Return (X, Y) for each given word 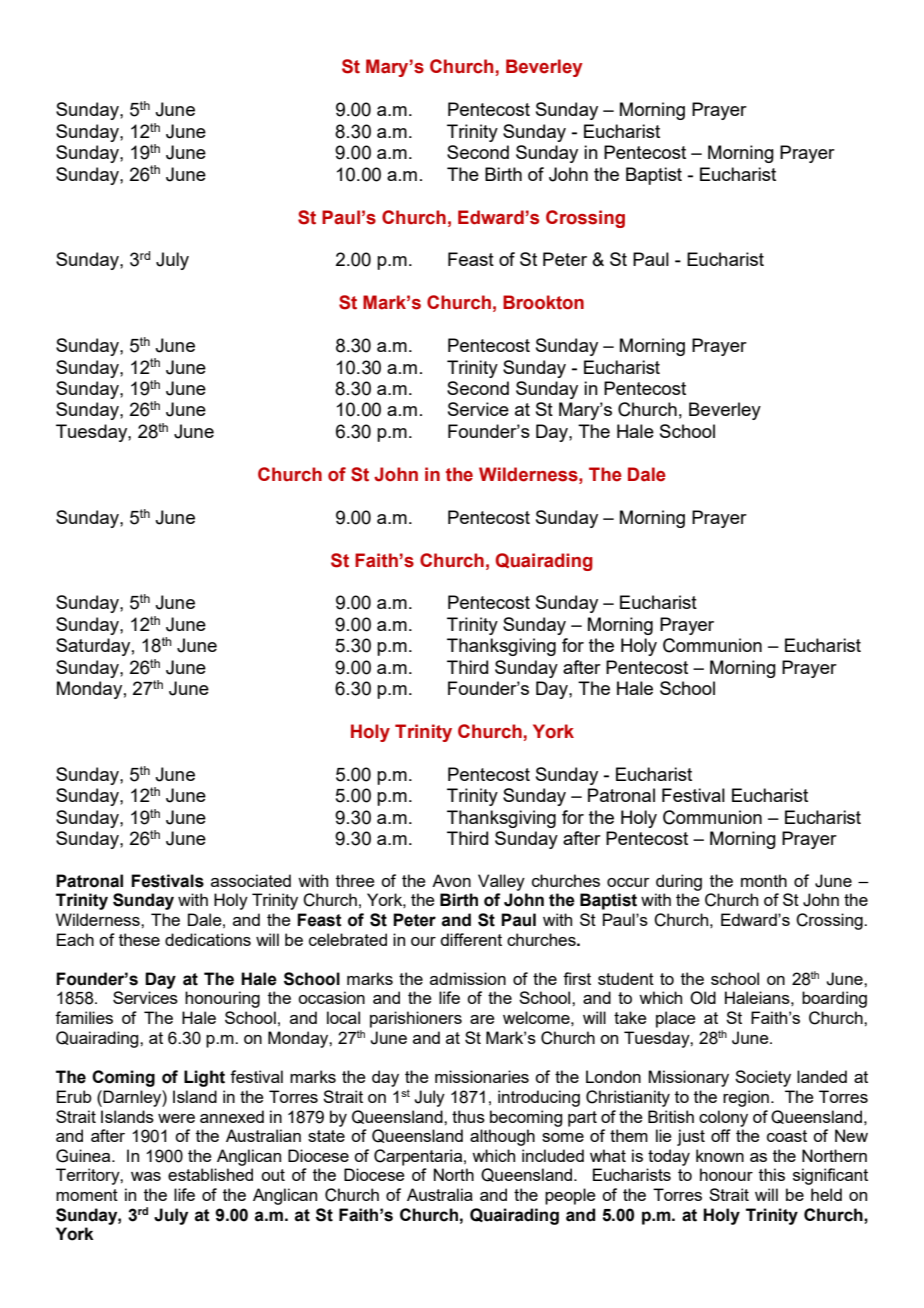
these (139, 939)
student (626, 978)
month (764, 880)
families (84, 1017)
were (176, 1118)
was (146, 1176)
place (676, 1019)
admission (468, 978)
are (482, 1019)
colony (723, 1118)
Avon (451, 880)
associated (251, 880)
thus (468, 1116)
